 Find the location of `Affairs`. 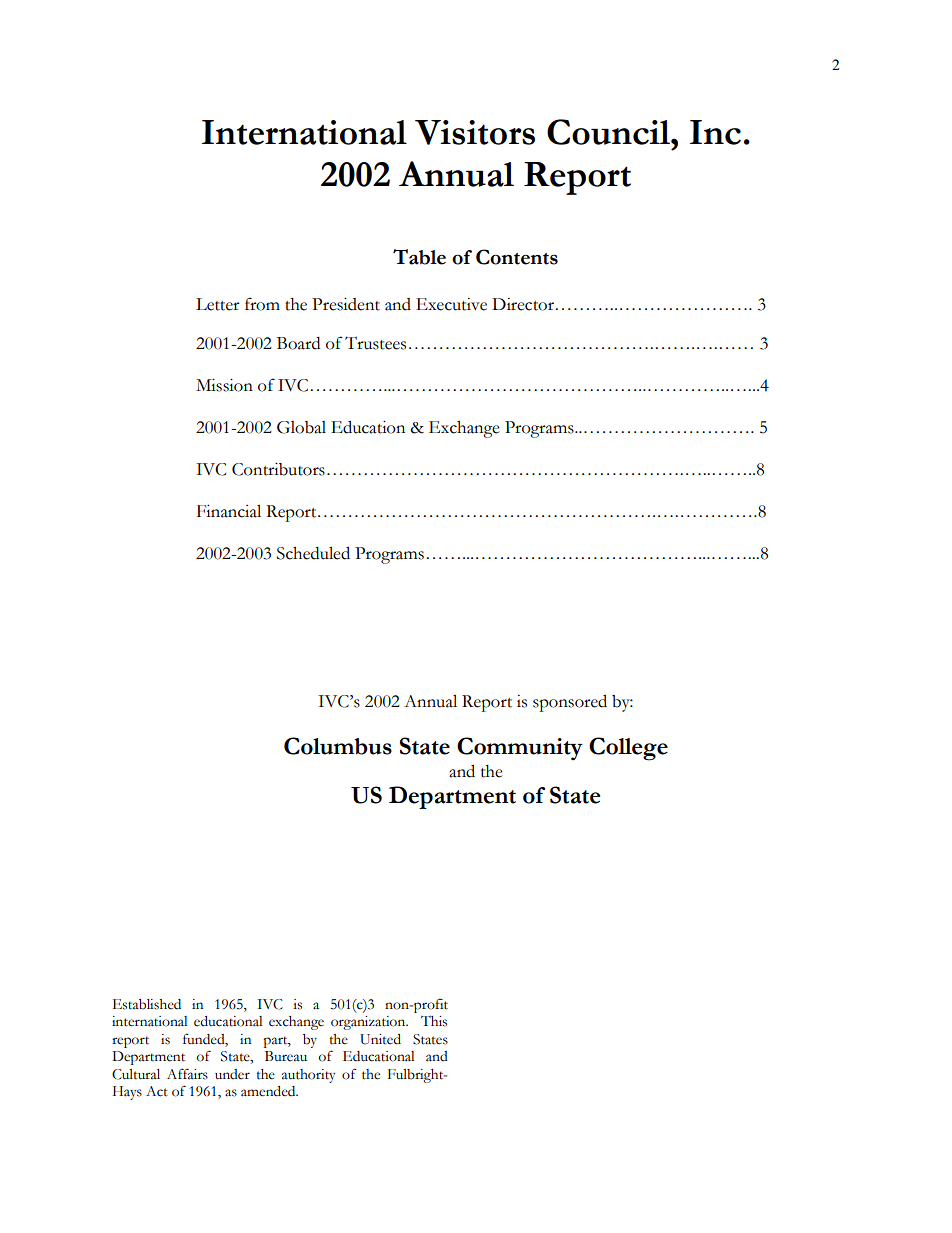

Affairs is located at coordinates (187, 1074).
